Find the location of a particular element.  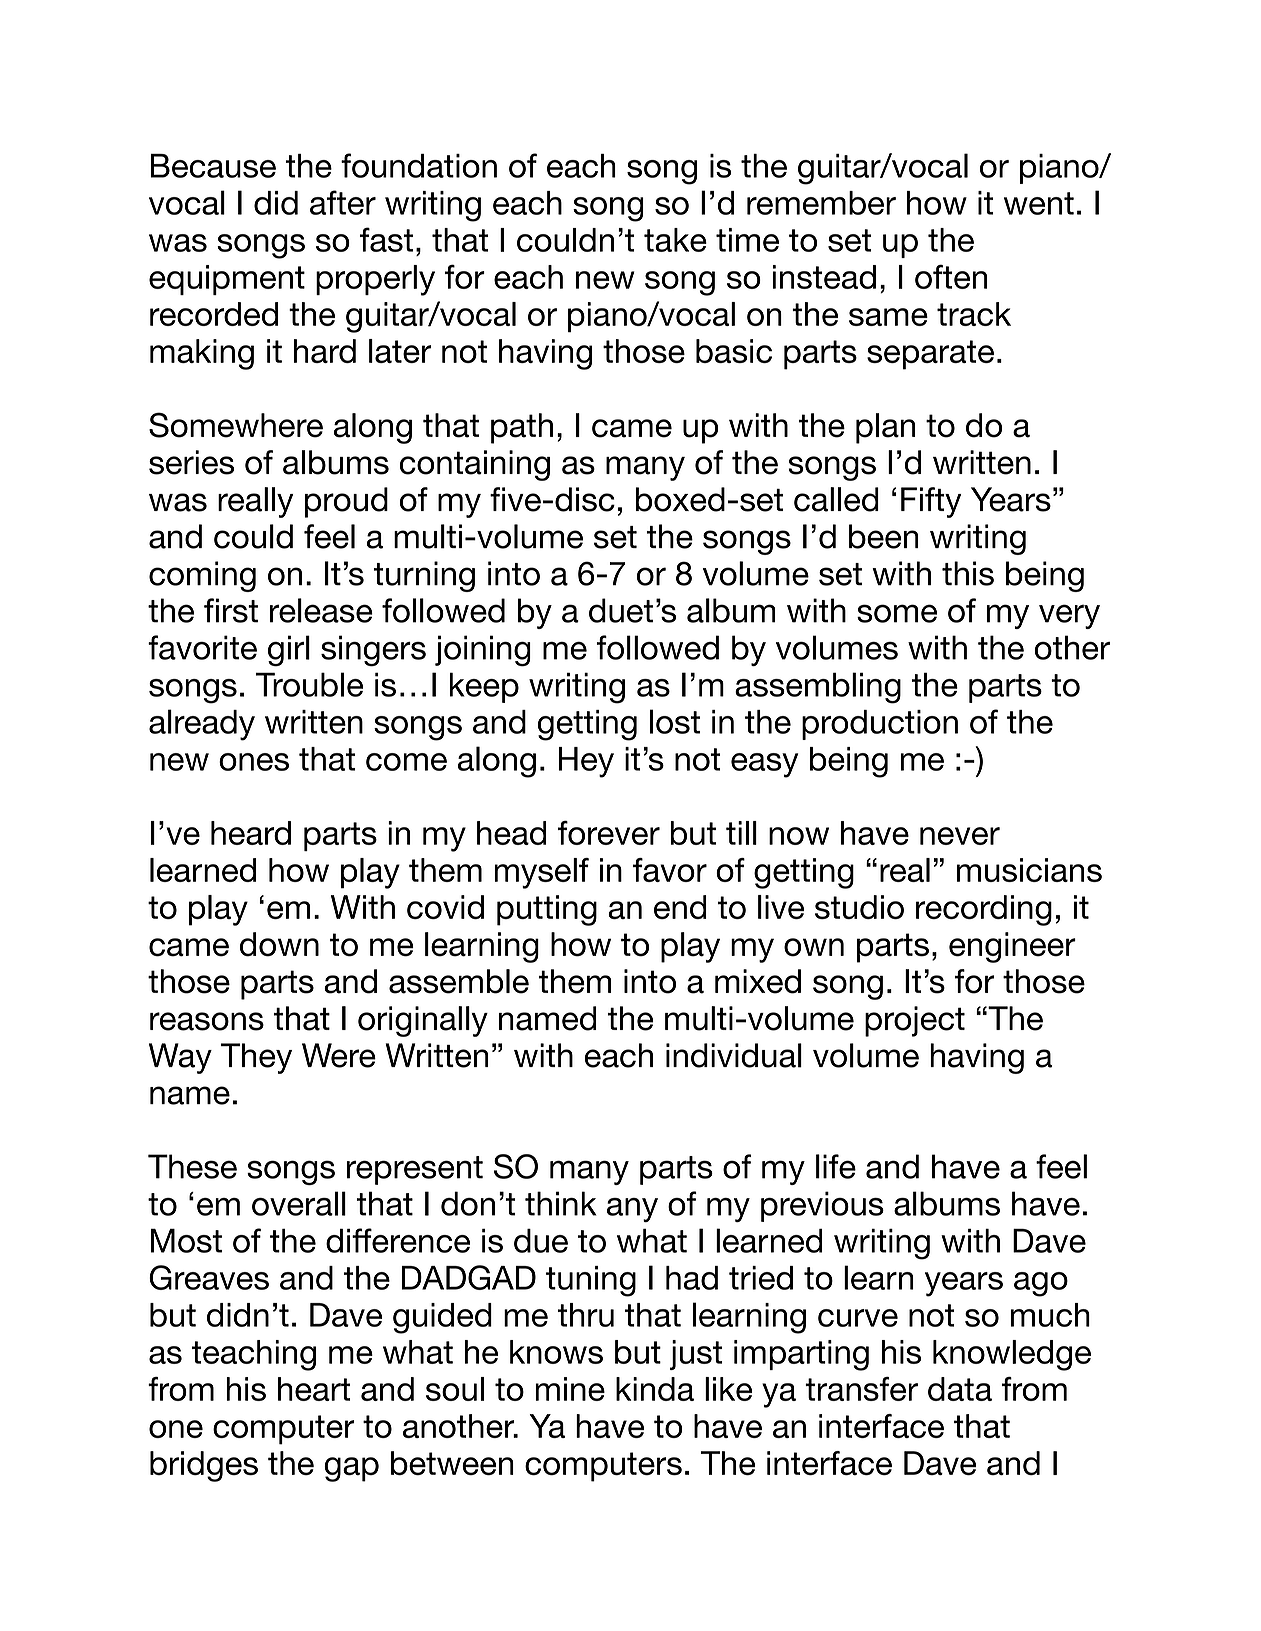

kinda is located at coordinates (655, 1389).
